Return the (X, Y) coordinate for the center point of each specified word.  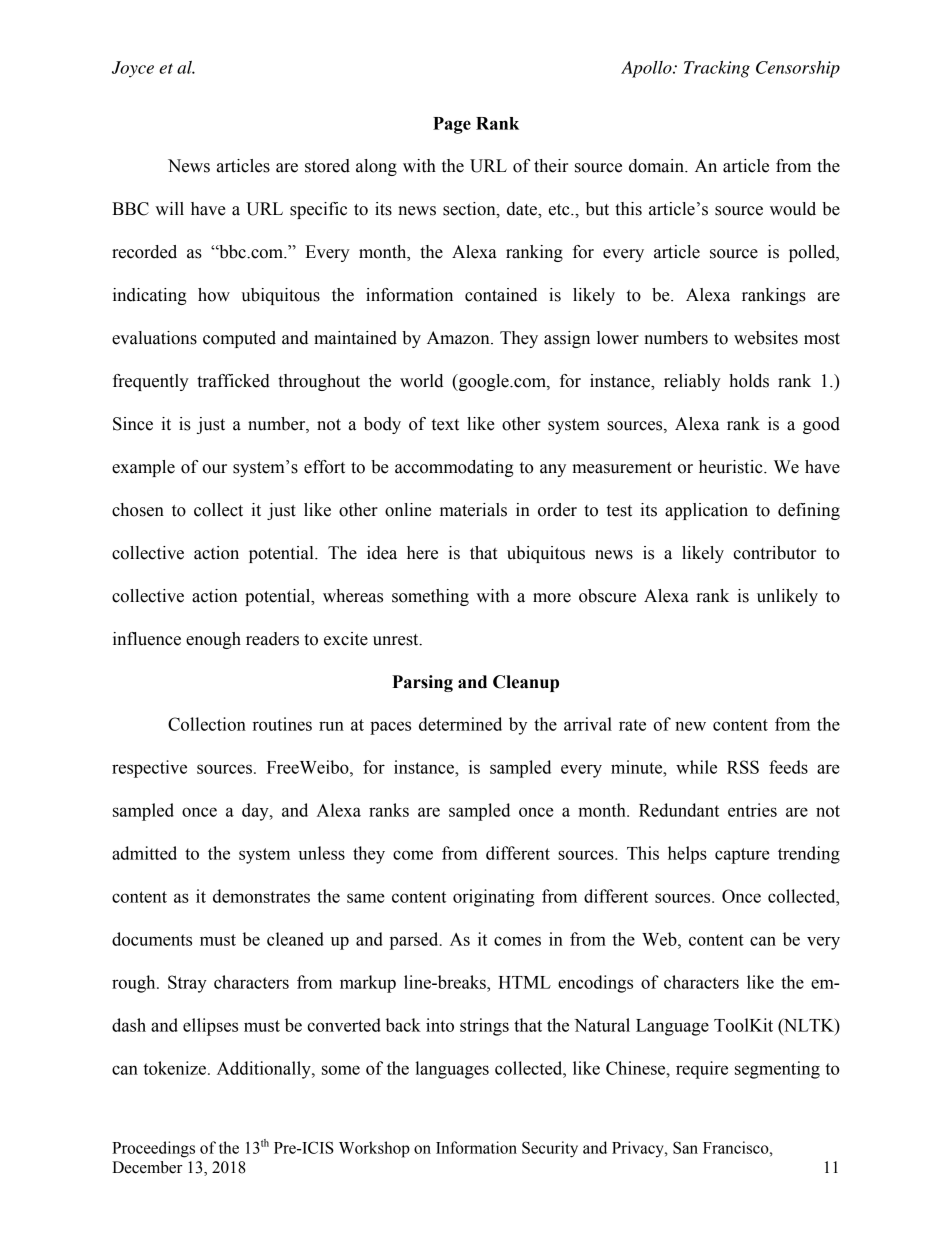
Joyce (133, 69)
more (552, 598)
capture (742, 856)
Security (550, 1149)
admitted (144, 853)
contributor (774, 553)
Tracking (717, 69)
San (685, 1147)
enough (213, 640)
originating (493, 898)
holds (749, 381)
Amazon (459, 338)
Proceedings (153, 1149)
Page (452, 125)
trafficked (233, 381)
